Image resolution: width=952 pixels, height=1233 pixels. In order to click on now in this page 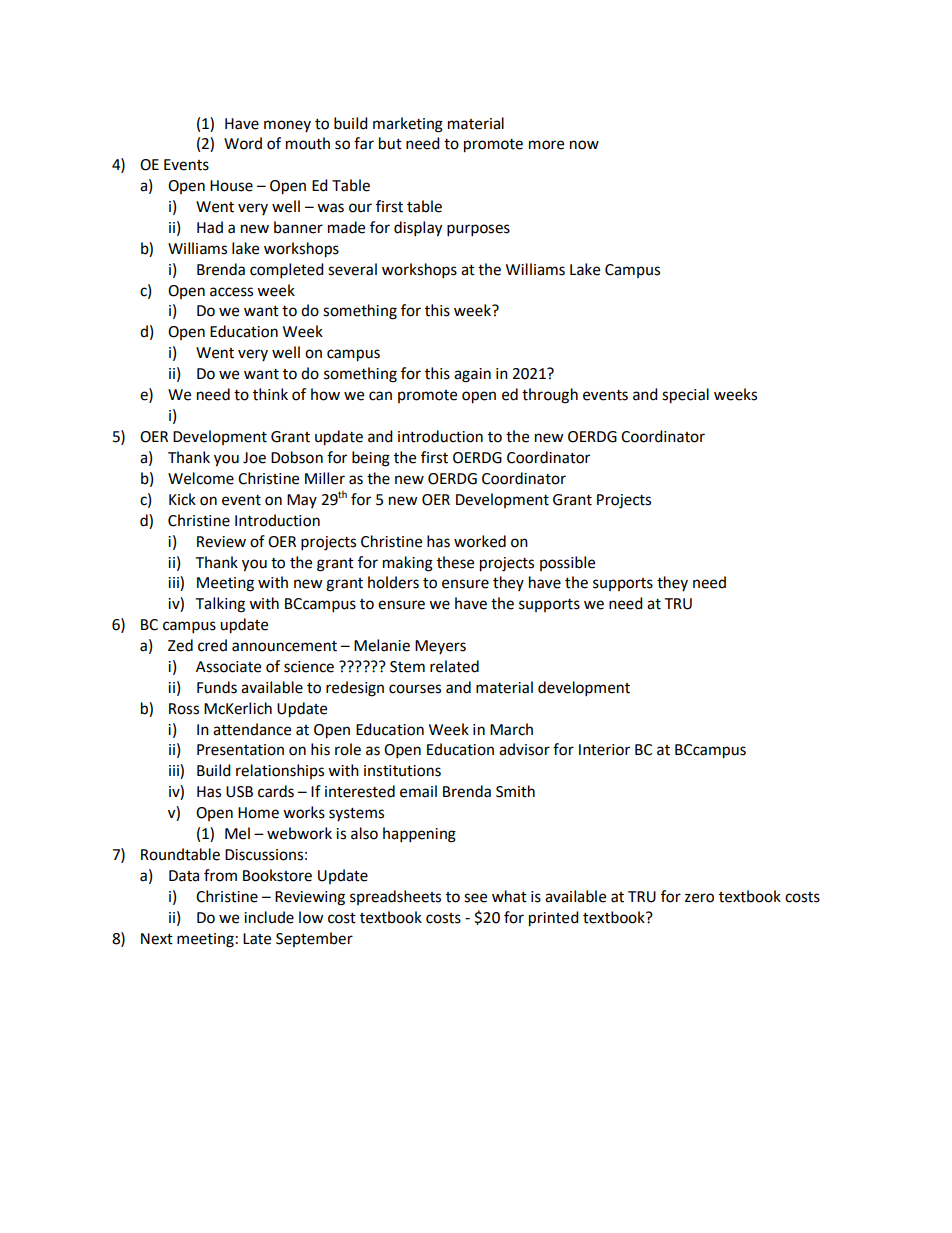, I will do `click(584, 145)`.
